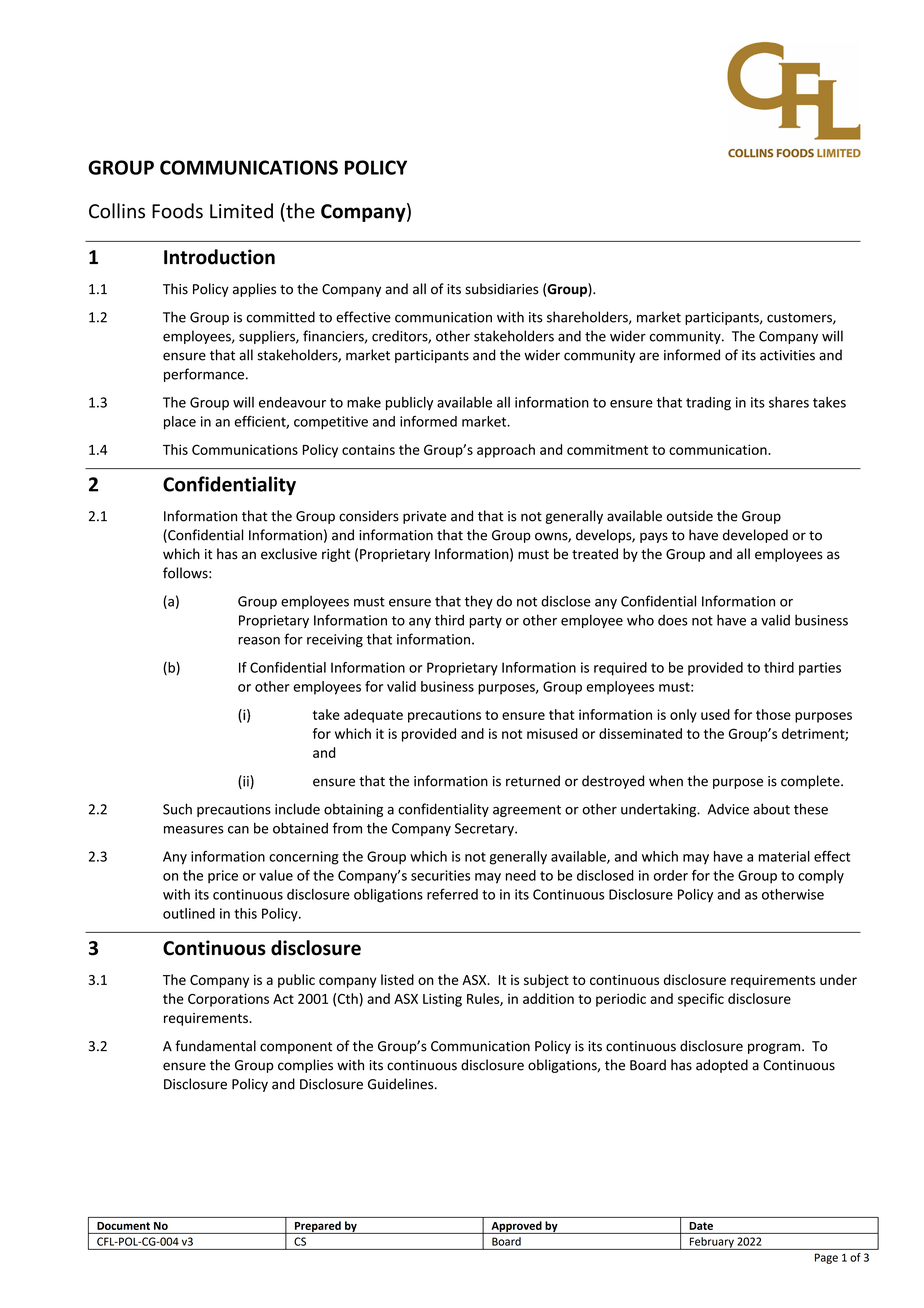  What do you see at coordinates (177, 809) in the page?
I see `Such` at bounding box center [177, 809].
